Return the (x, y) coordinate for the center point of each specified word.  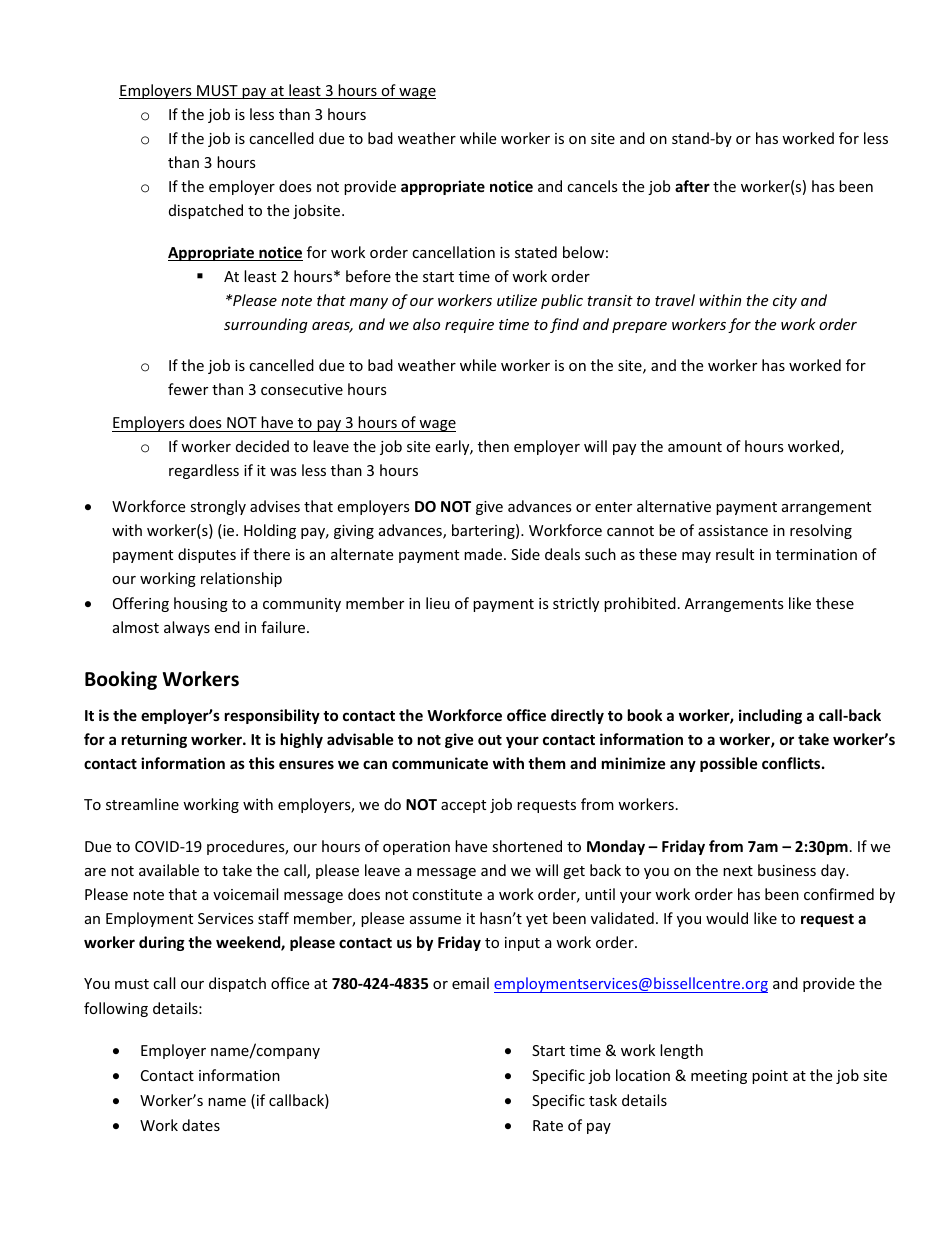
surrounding (266, 325)
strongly (218, 507)
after (692, 186)
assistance (733, 530)
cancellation (453, 252)
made (484, 554)
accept (463, 806)
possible (729, 764)
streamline (142, 804)
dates (201, 1125)
